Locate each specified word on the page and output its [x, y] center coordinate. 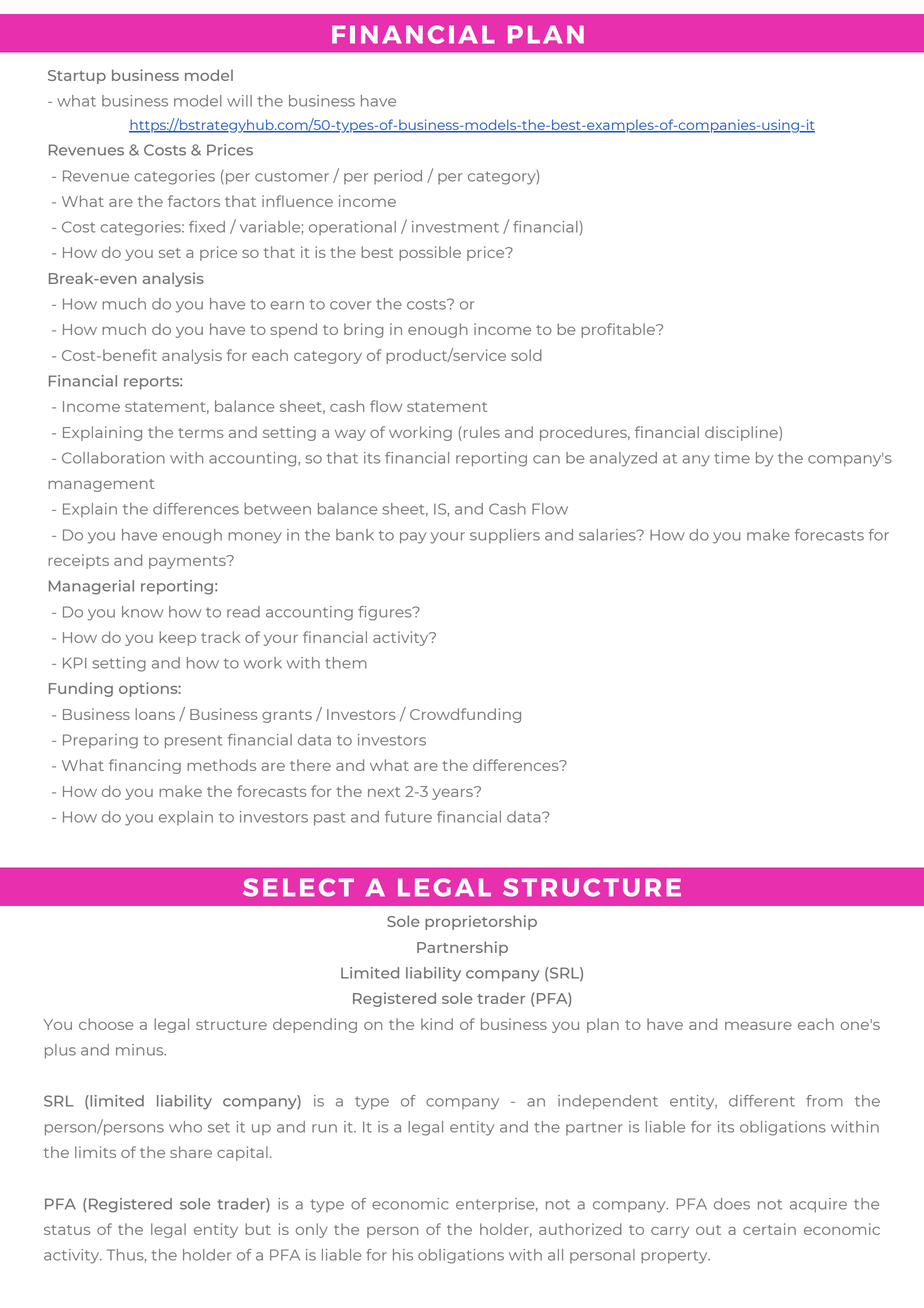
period [398, 177]
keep [177, 638]
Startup [77, 77]
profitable [619, 330]
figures [386, 613]
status [67, 1230]
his [403, 1255]
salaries [608, 535]
